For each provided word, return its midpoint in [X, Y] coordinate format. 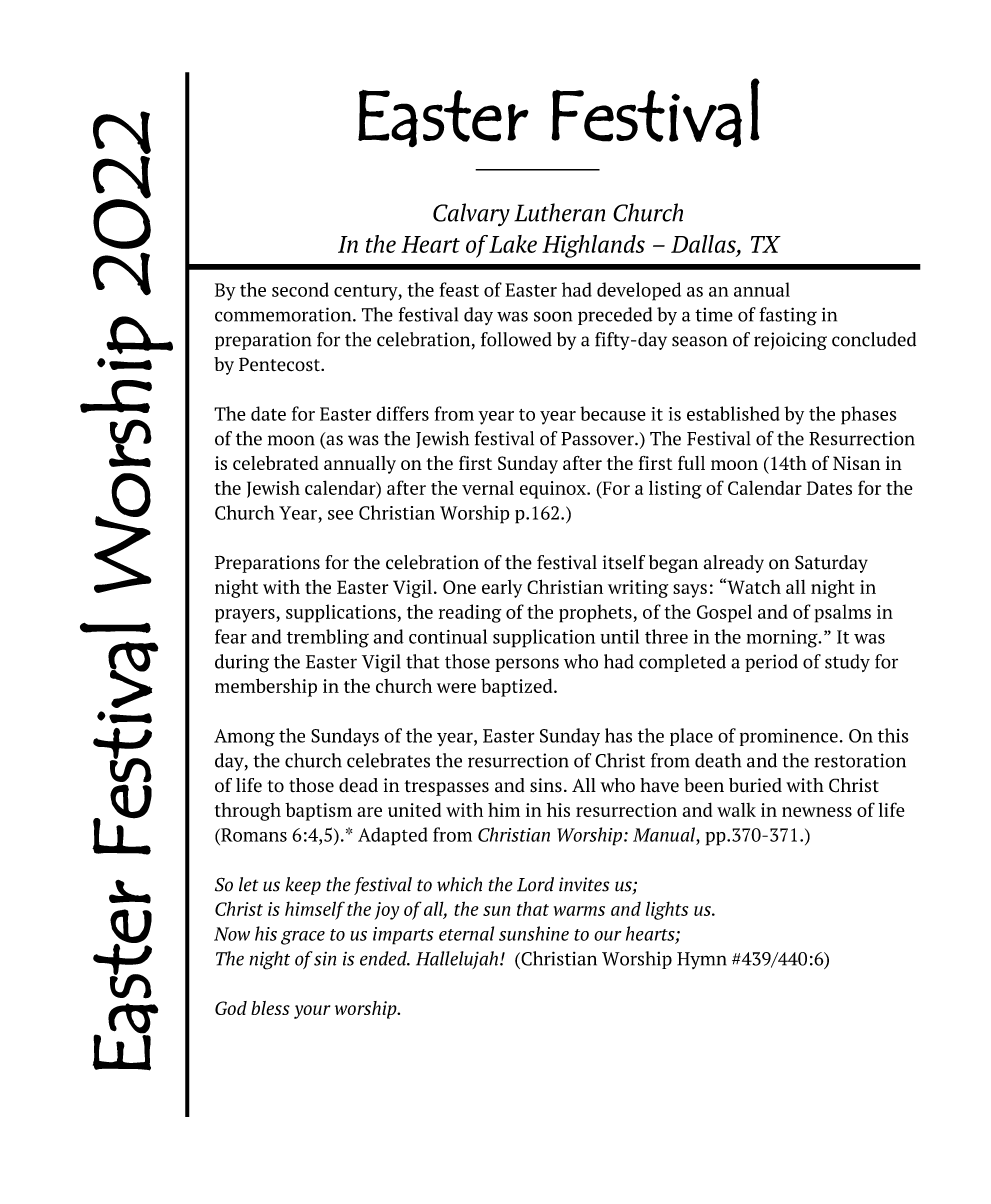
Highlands [593, 246]
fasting [788, 316]
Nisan [856, 463]
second [300, 289]
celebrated [276, 463]
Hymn [702, 960]
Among [244, 738]
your [312, 1012]
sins [546, 785]
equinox [554, 490]
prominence [789, 737]
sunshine [534, 933]
